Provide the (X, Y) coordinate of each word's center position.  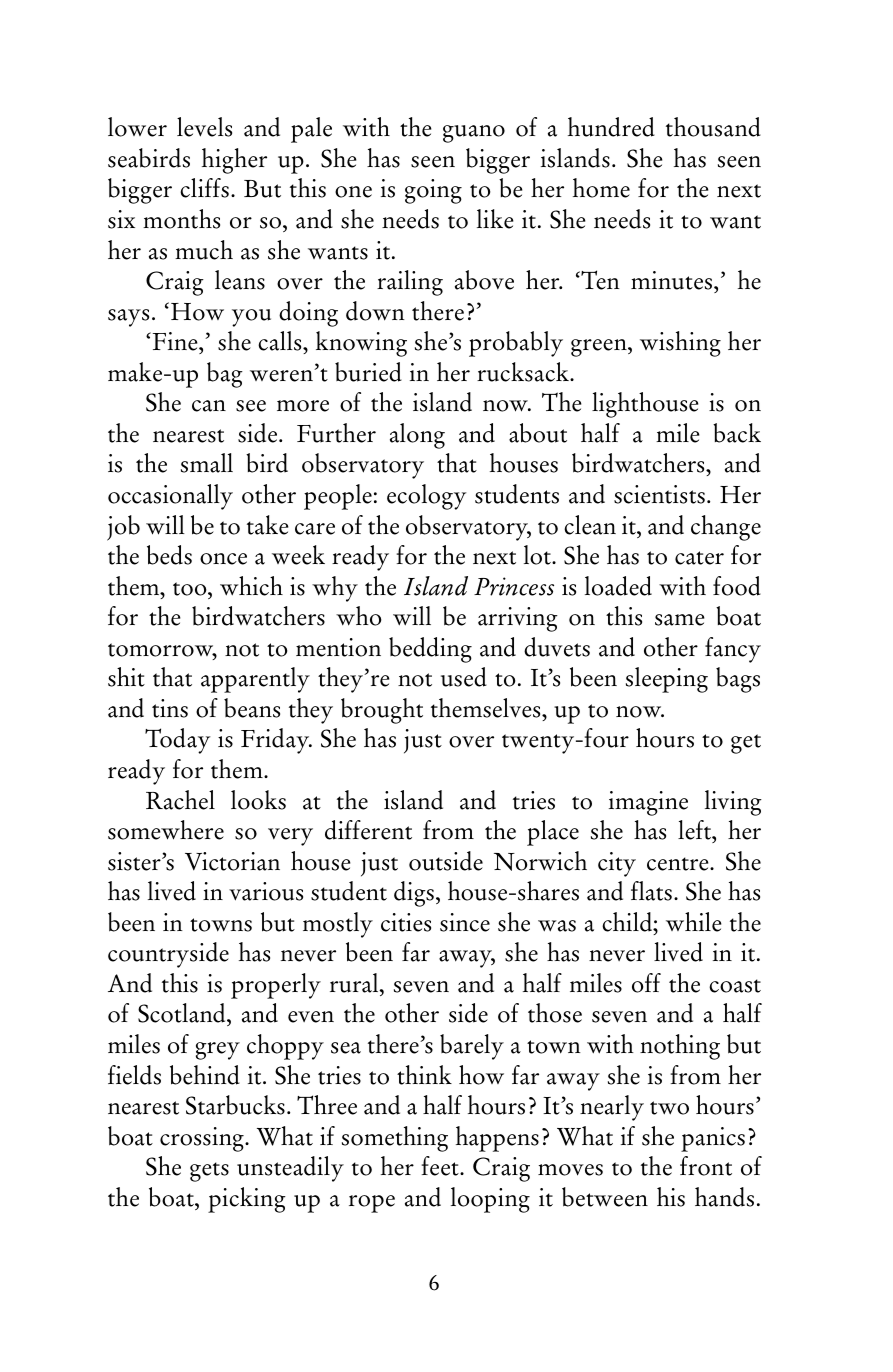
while (694, 922)
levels (204, 127)
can (209, 406)
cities (406, 922)
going (433, 191)
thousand (713, 127)
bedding (430, 650)
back (737, 433)
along (417, 436)
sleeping (667, 680)
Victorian (232, 861)
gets (209, 1172)
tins (170, 708)
